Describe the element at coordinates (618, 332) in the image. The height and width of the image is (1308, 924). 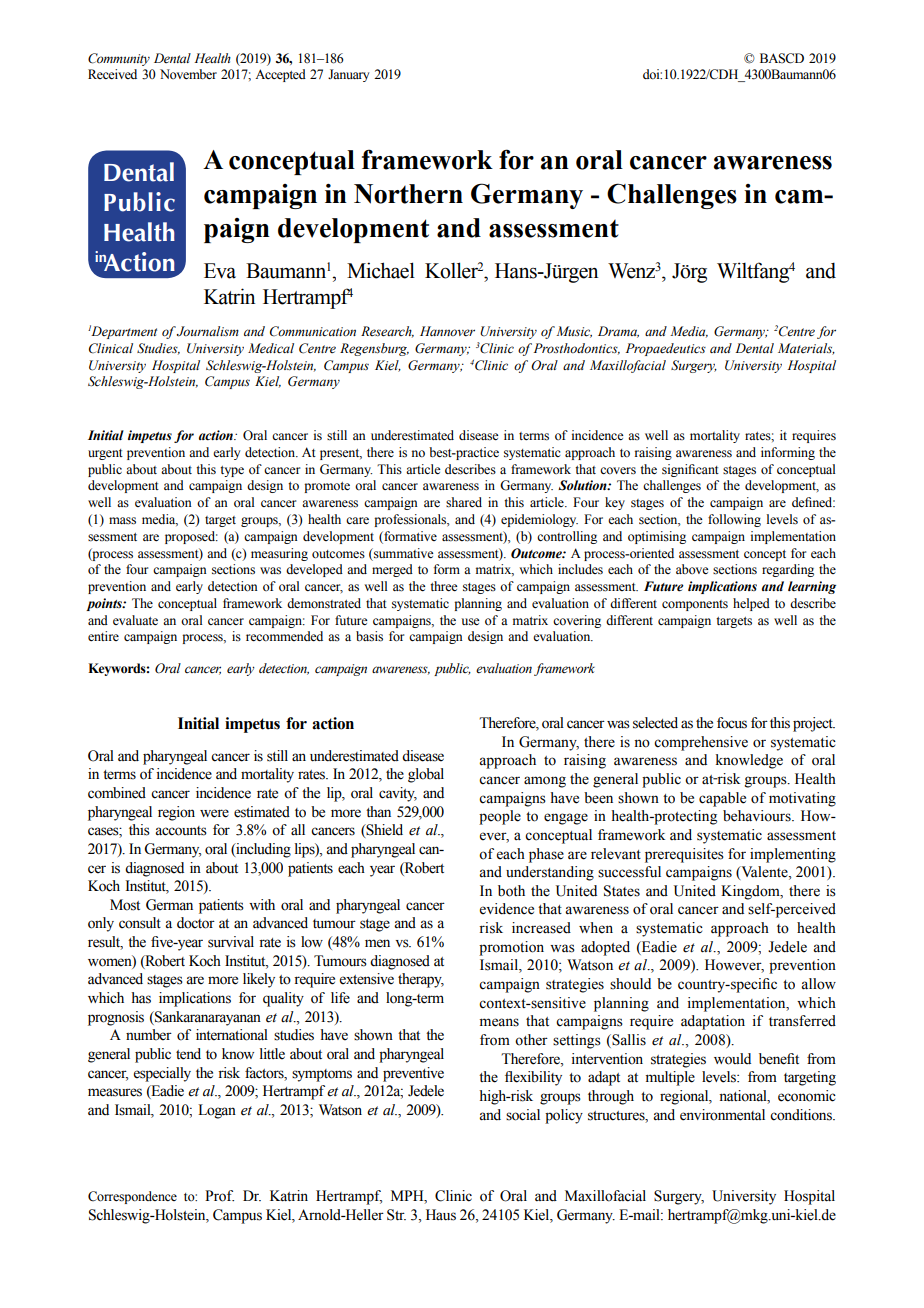
I see `Drama` at that location.
